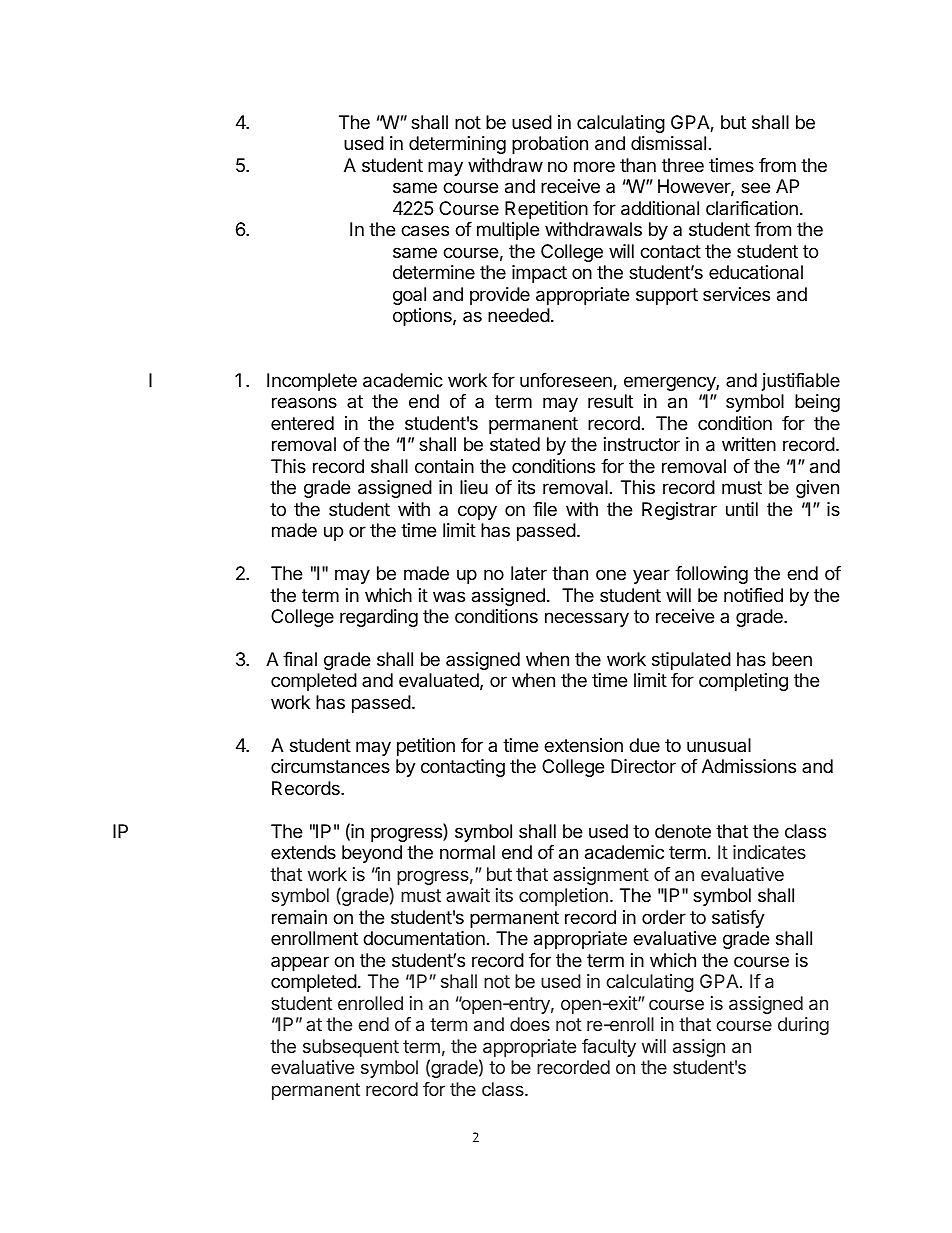 The image size is (952, 1233). Describe the element at coordinates (801, 382) in the screenshot. I see `justifiable` at that location.
